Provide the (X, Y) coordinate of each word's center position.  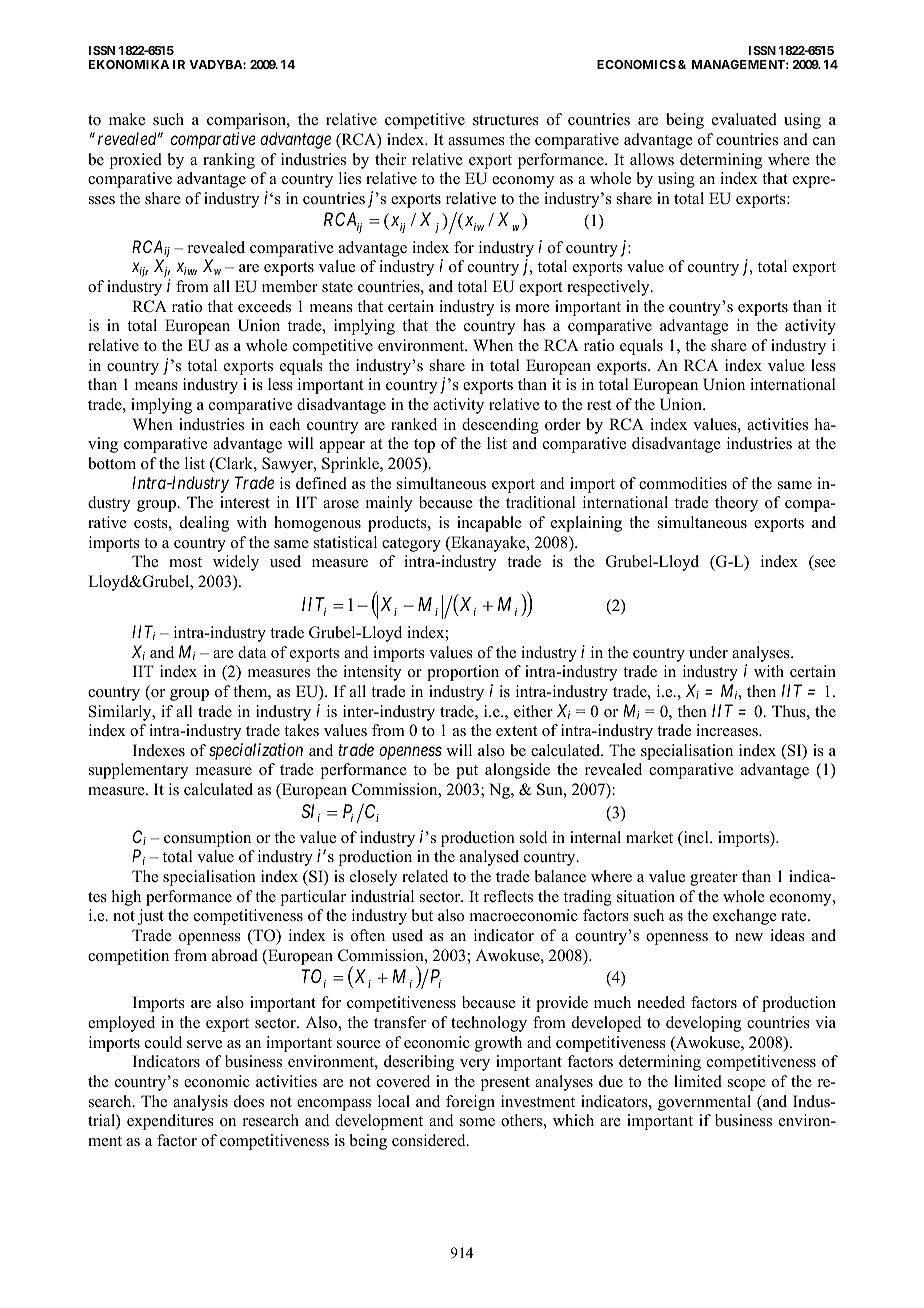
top (424, 446)
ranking (229, 161)
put (467, 772)
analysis (200, 1103)
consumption (207, 839)
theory (736, 504)
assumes (476, 141)
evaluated (744, 119)
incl (696, 838)
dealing (204, 524)
